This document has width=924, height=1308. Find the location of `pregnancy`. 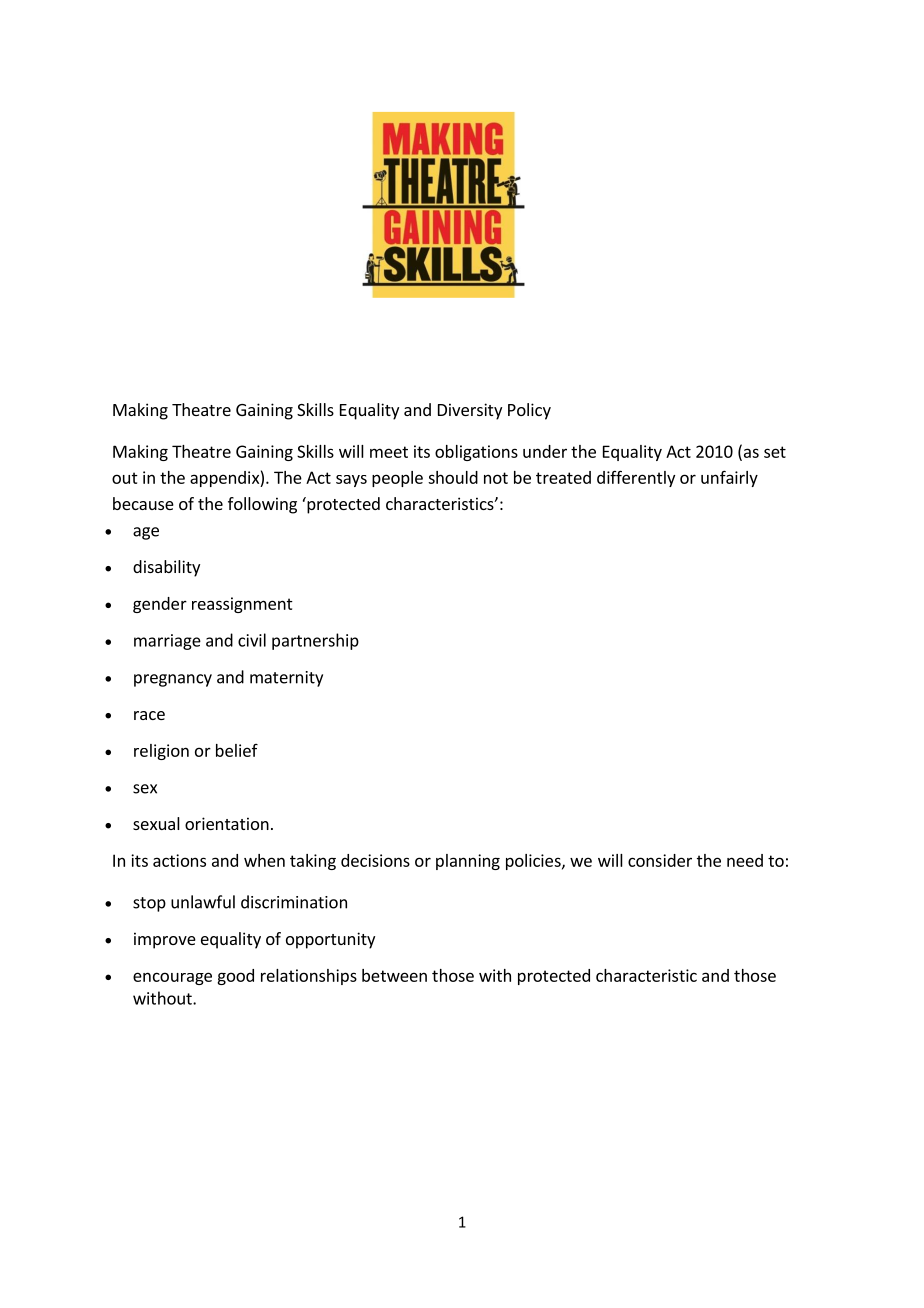

pregnancy is located at coordinates (173, 680).
